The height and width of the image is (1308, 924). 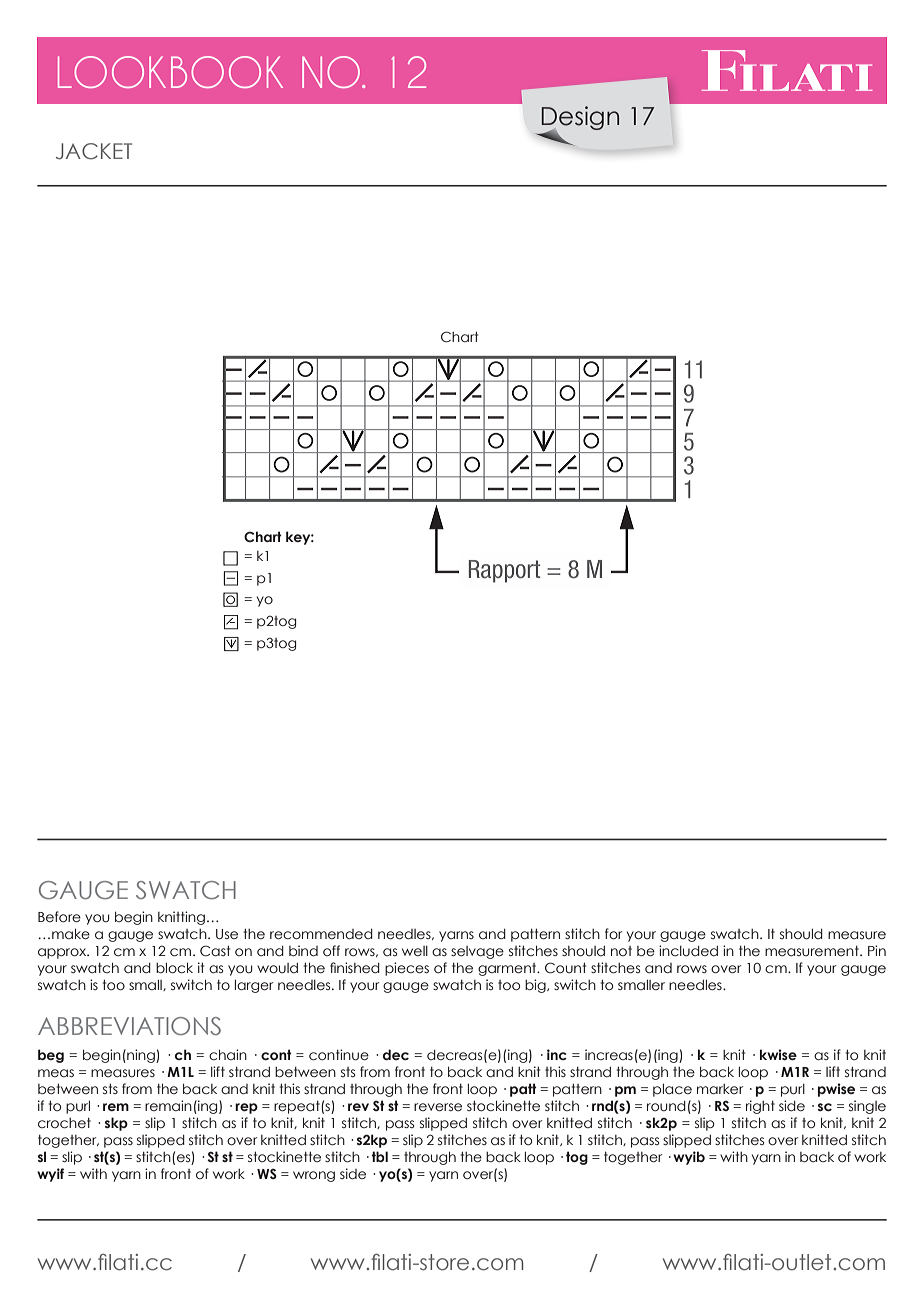 What do you see at coordinates (877, 950) in the image?
I see `Pin` at bounding box center [877, 950].
